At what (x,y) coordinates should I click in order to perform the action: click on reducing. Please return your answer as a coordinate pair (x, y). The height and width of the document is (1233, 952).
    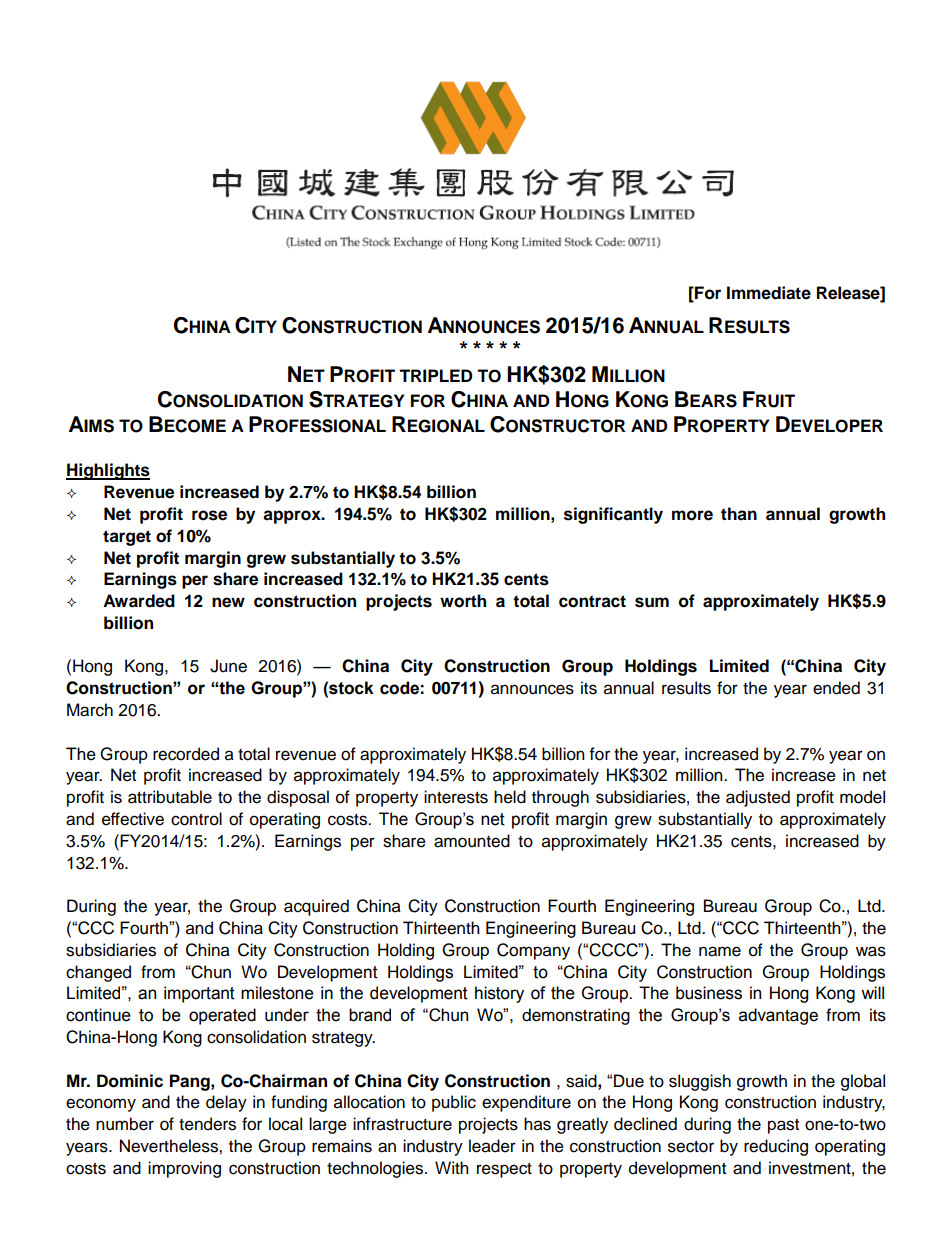
    Looking at the image, I should click on (776, 1147).
